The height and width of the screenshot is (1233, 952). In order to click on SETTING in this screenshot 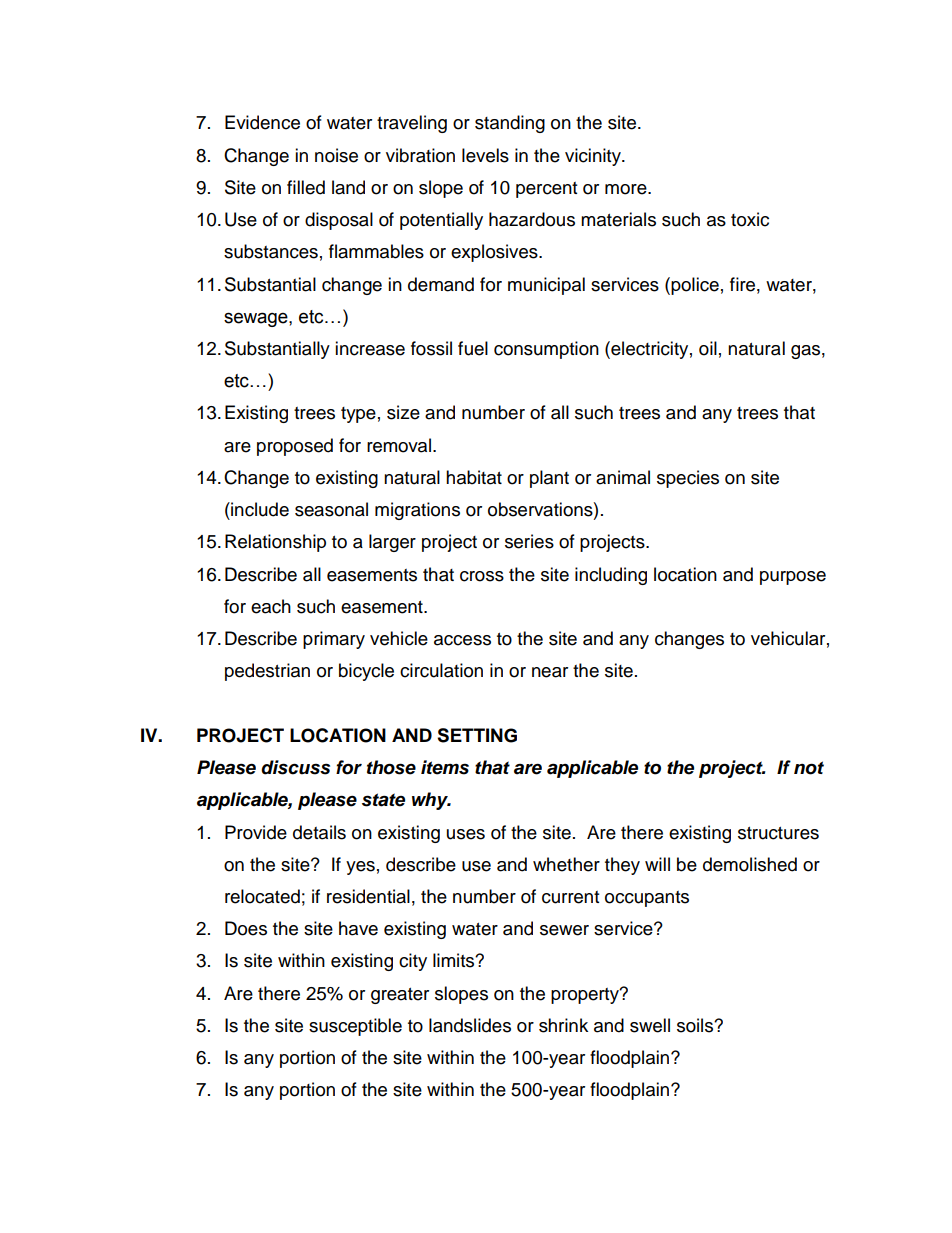, I will do `click(477, 735)`.
